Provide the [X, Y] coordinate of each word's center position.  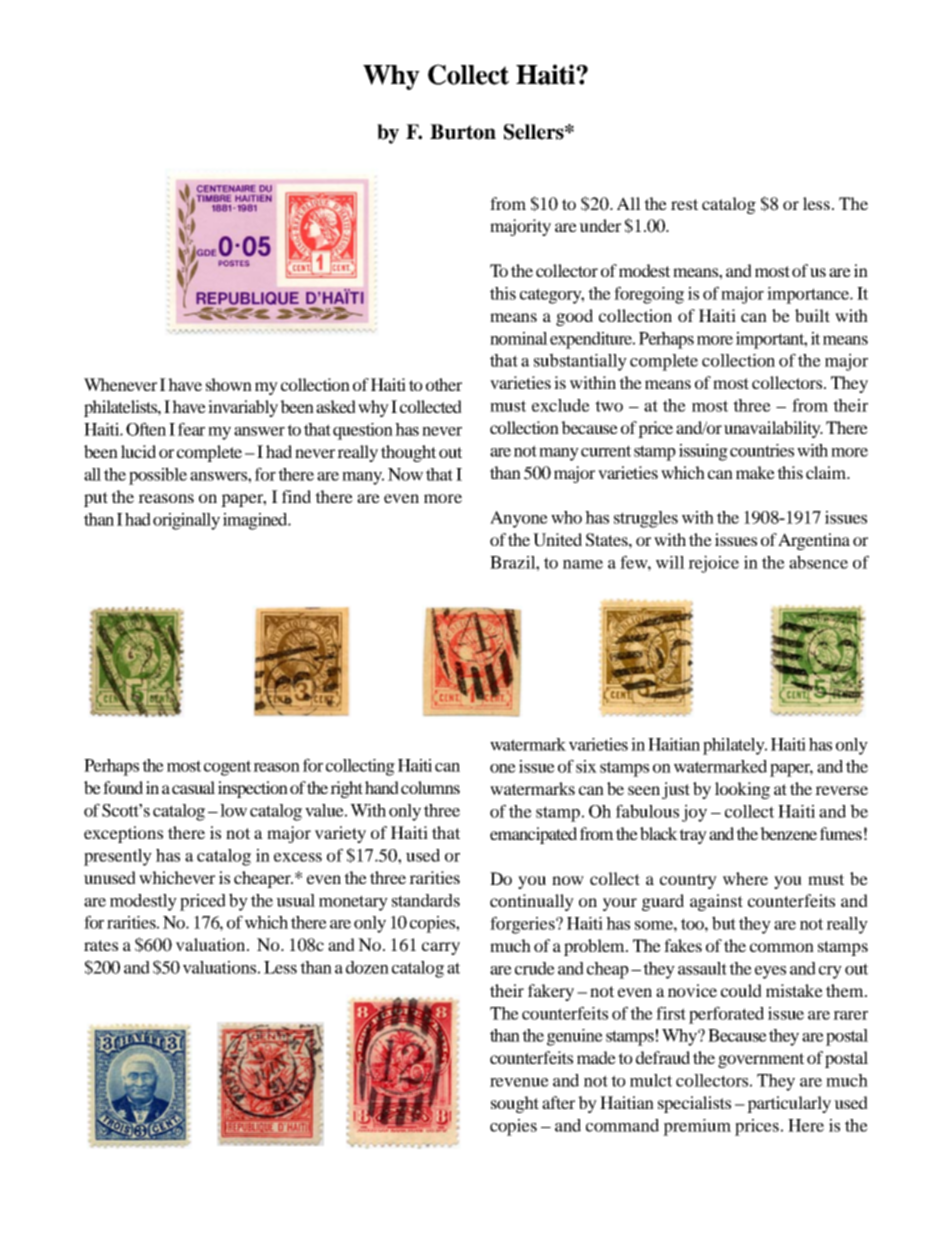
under [600, 225]
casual [193, 787]
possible [158, 476]
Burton [463, 132]
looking [742, 790]
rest [684, 204]
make [755, 472]
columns [430, 787]
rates [101, 945]
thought [408, 453]
